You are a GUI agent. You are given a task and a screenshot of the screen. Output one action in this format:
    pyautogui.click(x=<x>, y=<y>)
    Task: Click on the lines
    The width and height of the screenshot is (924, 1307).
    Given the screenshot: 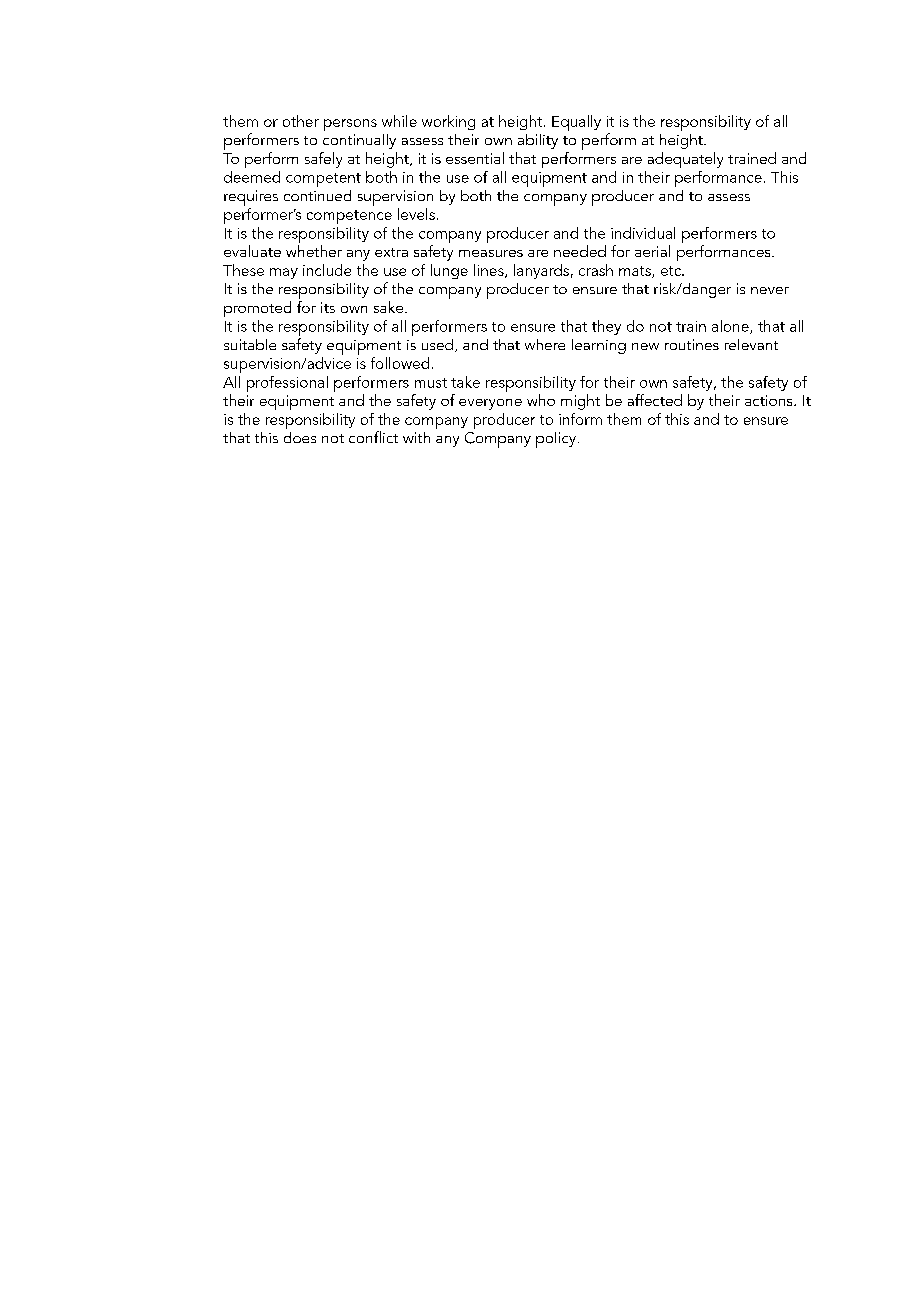 What is the action you would take?
    pyautogui.click(x=490, y=271)
